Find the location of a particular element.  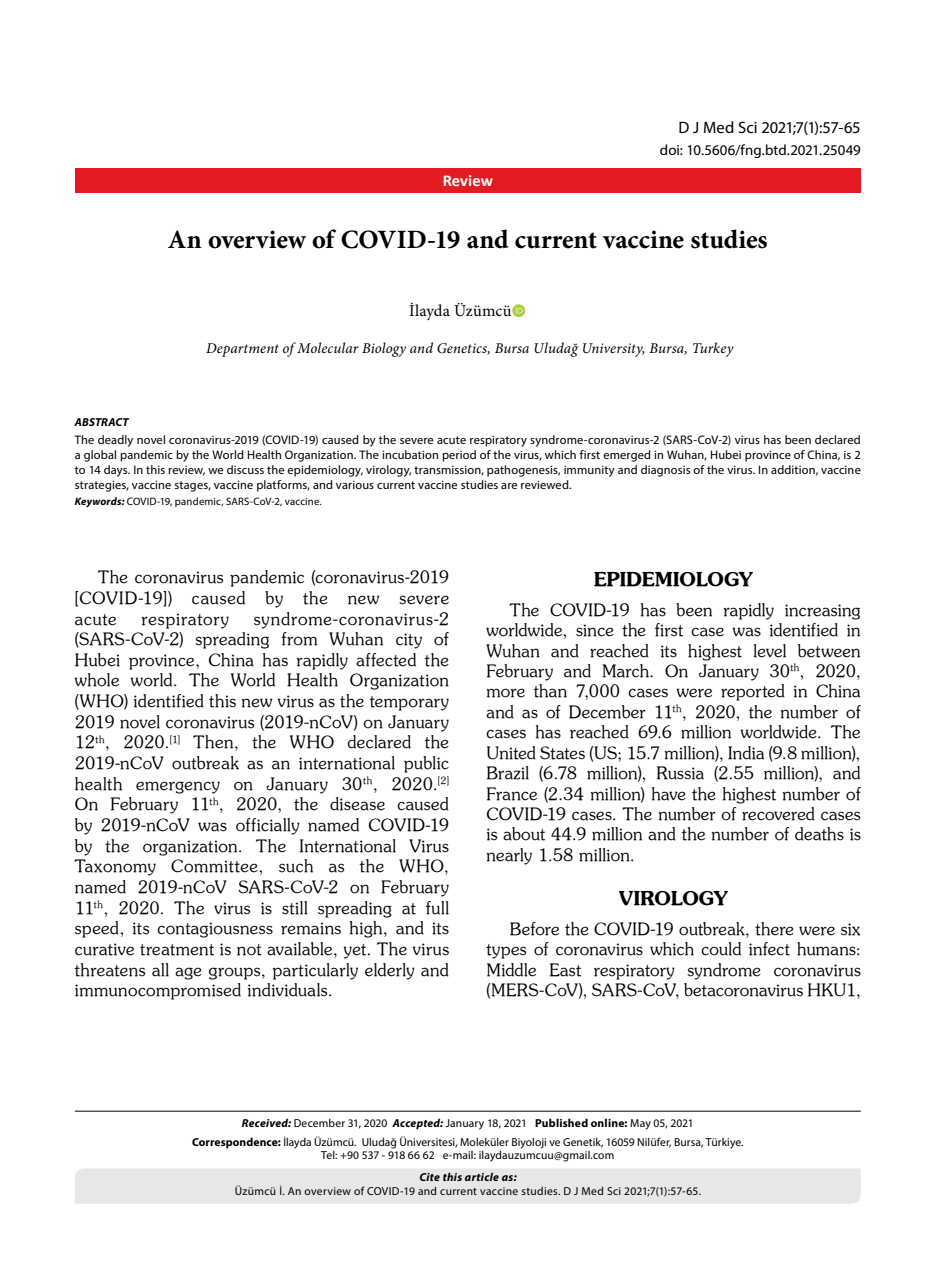

full is located at coordinates (437, 908).
